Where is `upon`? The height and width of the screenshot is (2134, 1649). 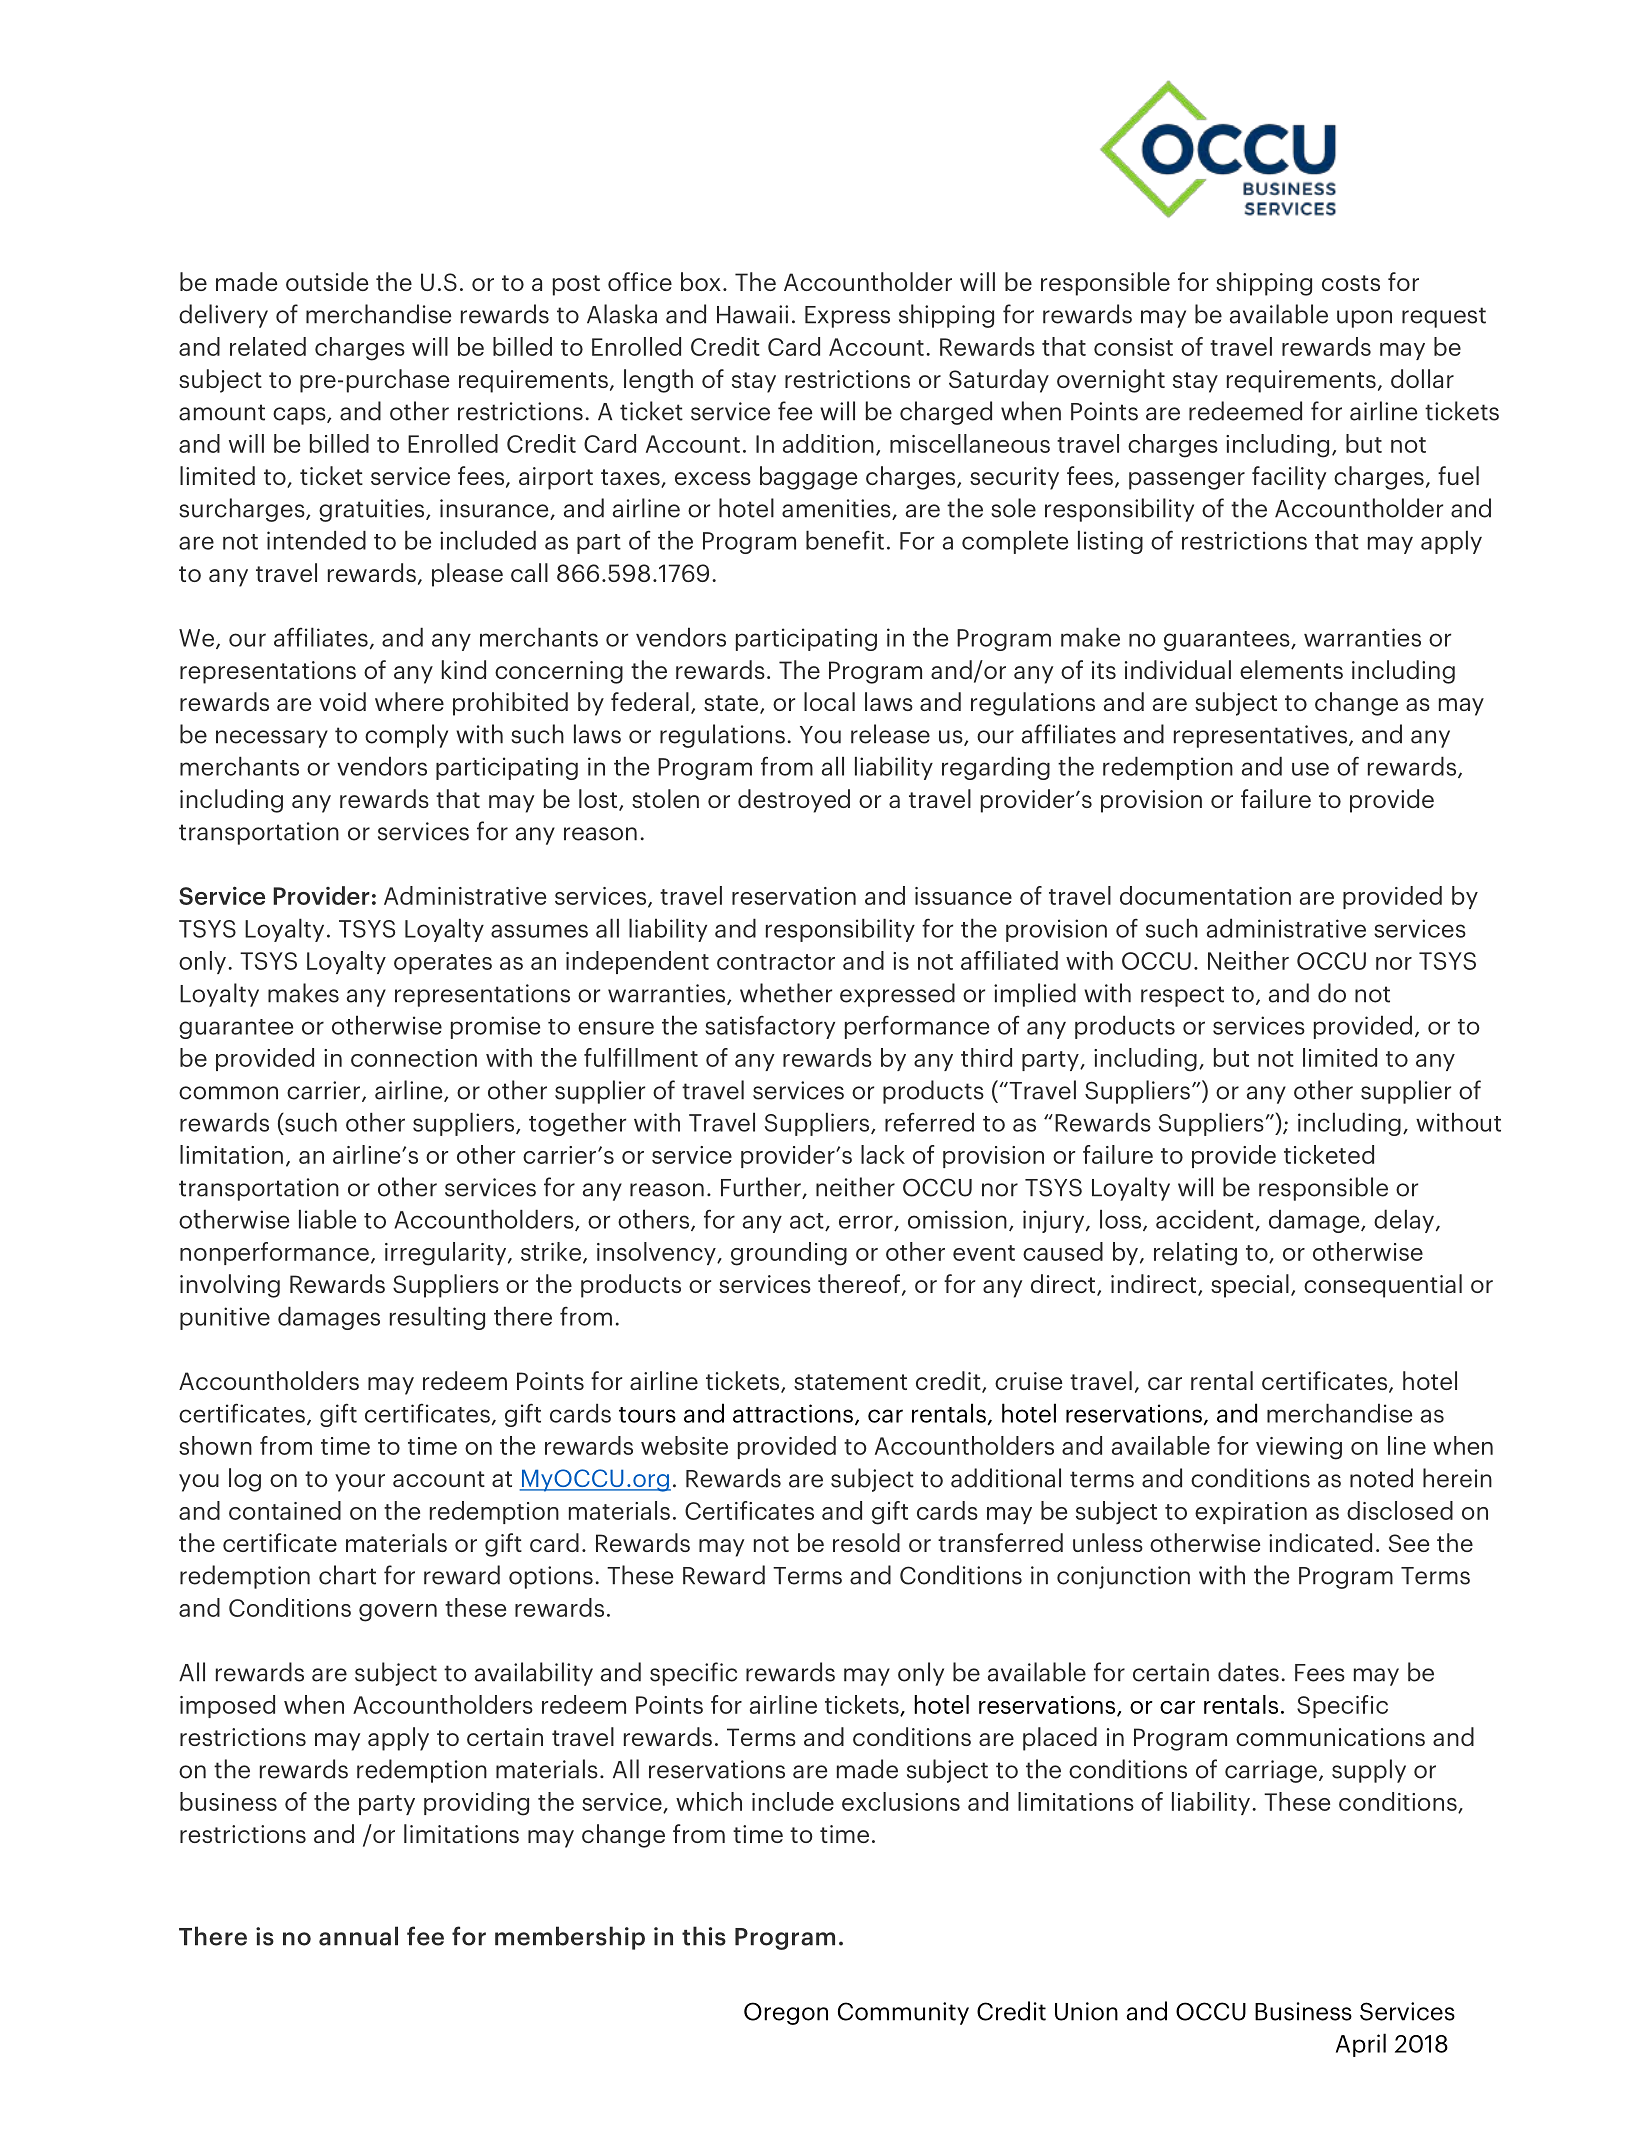
upon is located at coordinates (1364, 319).
